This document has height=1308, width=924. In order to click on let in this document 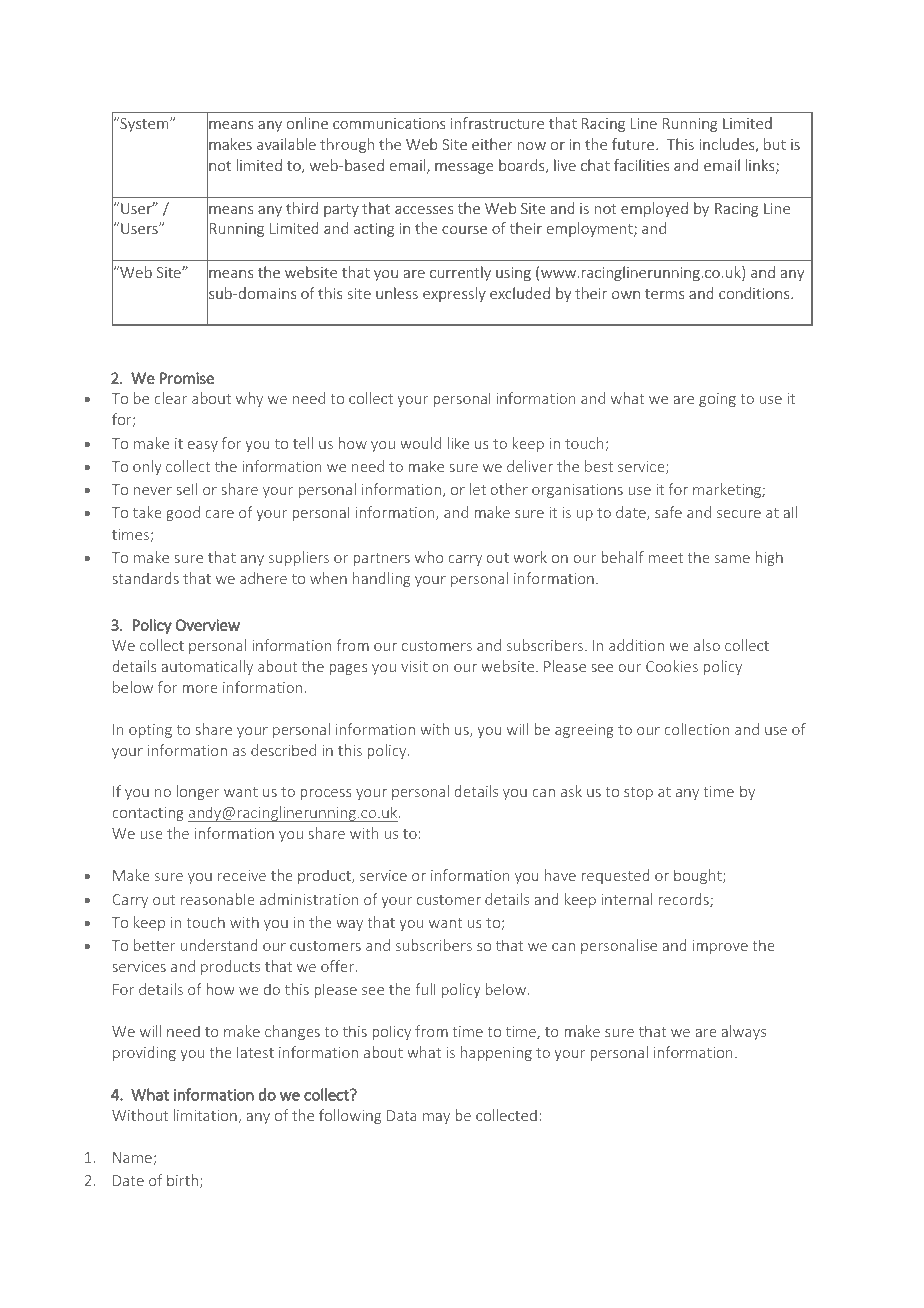, I will do `click(478, 489)`.
